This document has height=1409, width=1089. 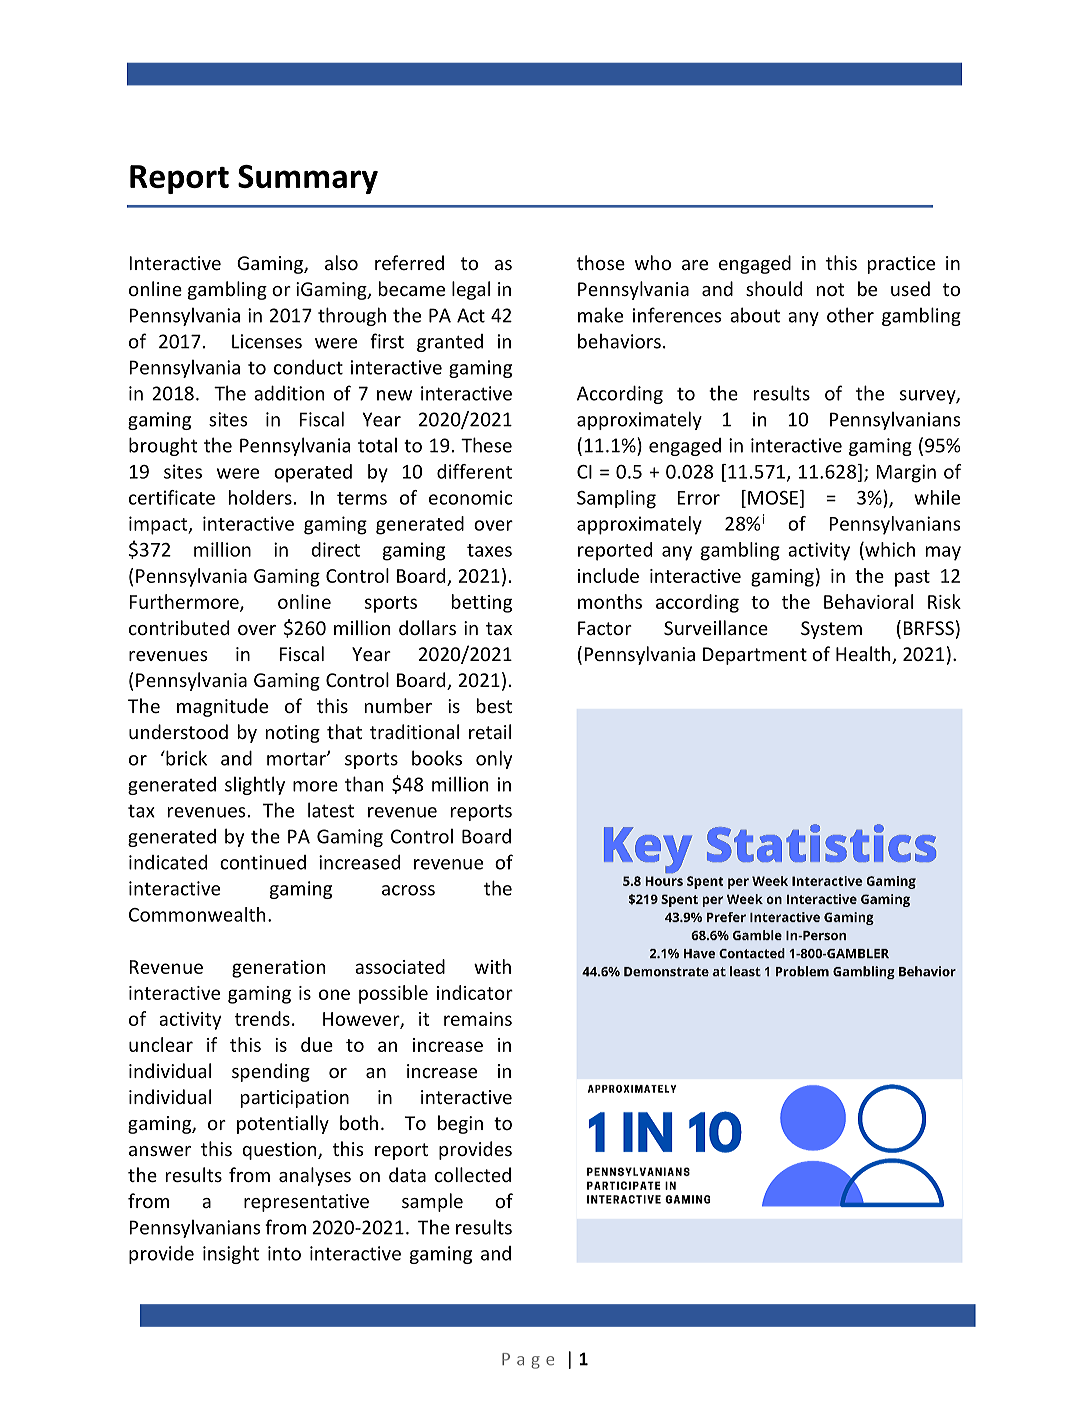 I want to click on insight, so click(x=231, y=1254).
